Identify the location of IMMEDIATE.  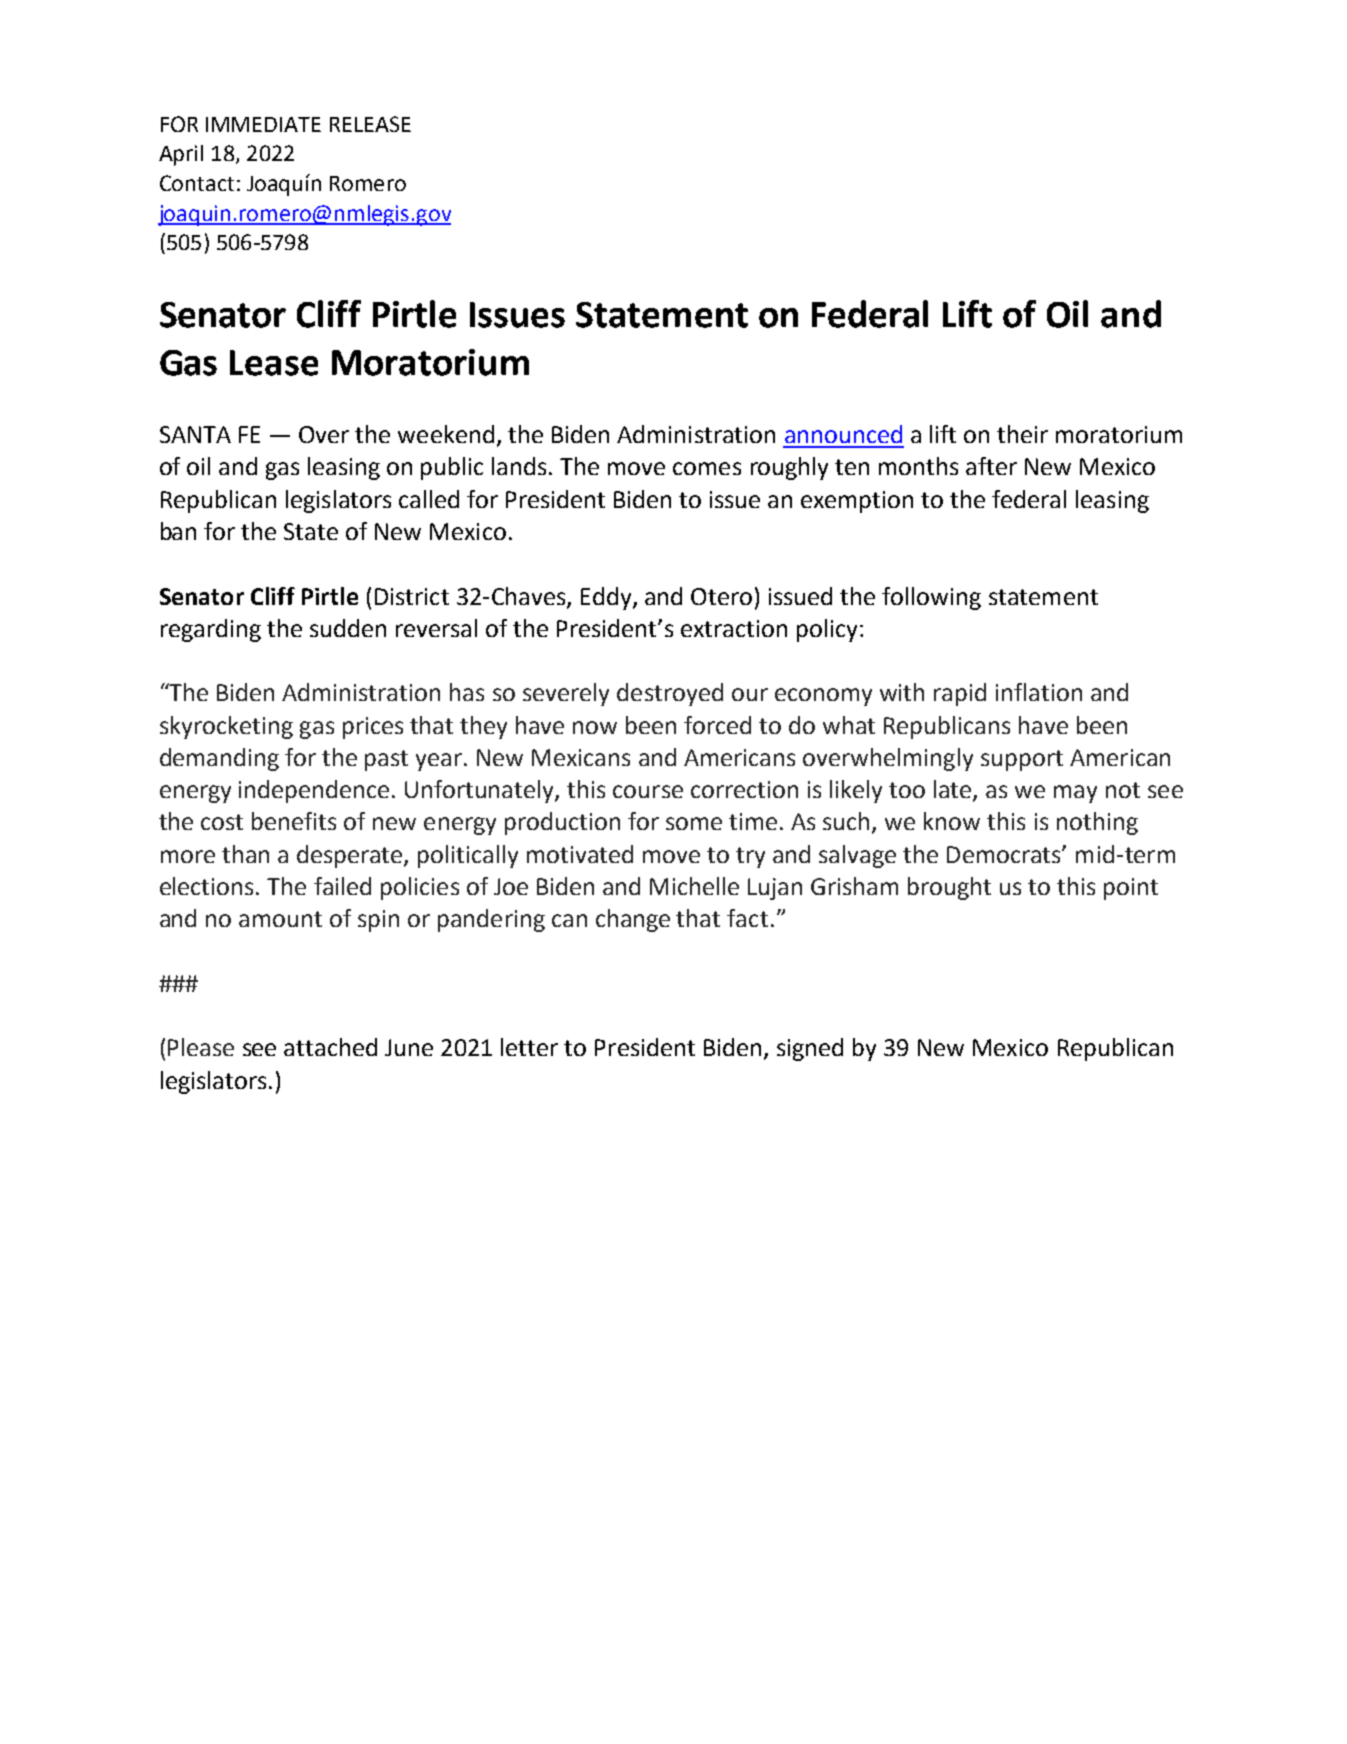
(263, 124).
